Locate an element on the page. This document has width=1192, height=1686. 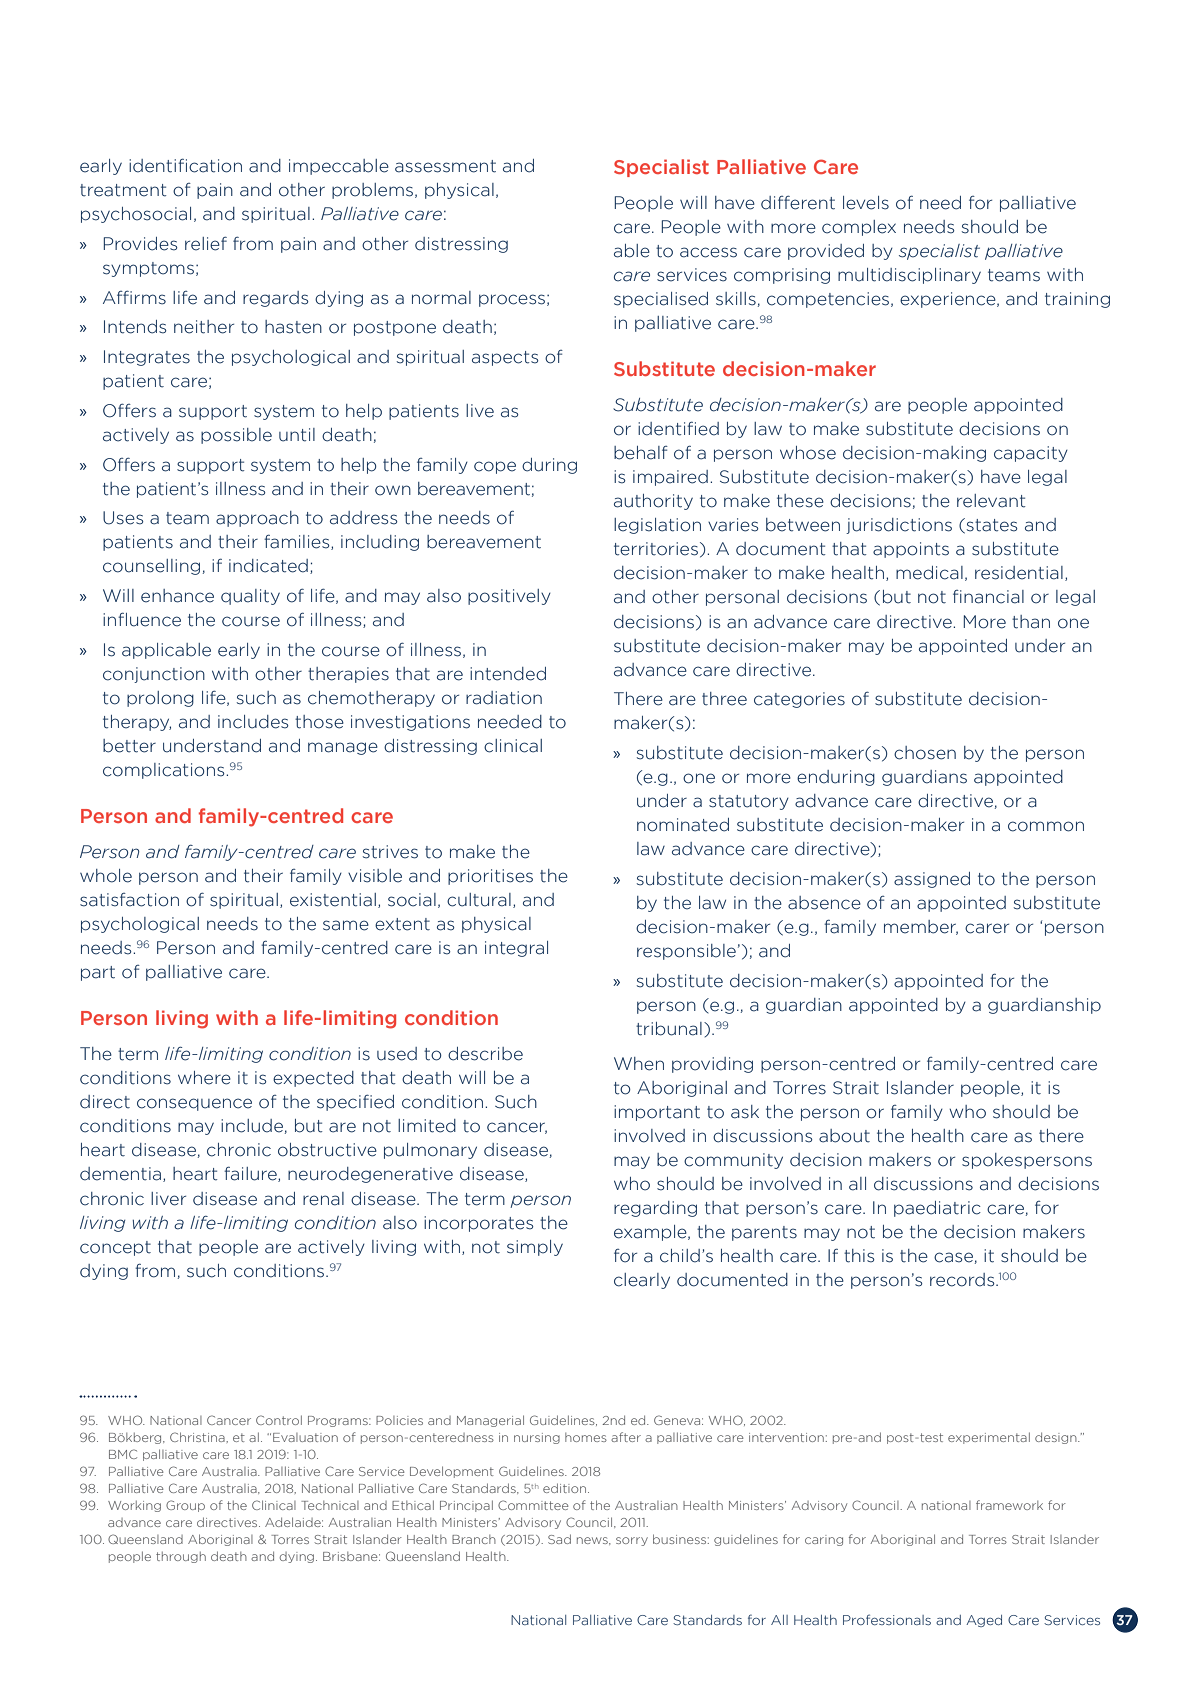
relief is located at coordinates (206, 244).
